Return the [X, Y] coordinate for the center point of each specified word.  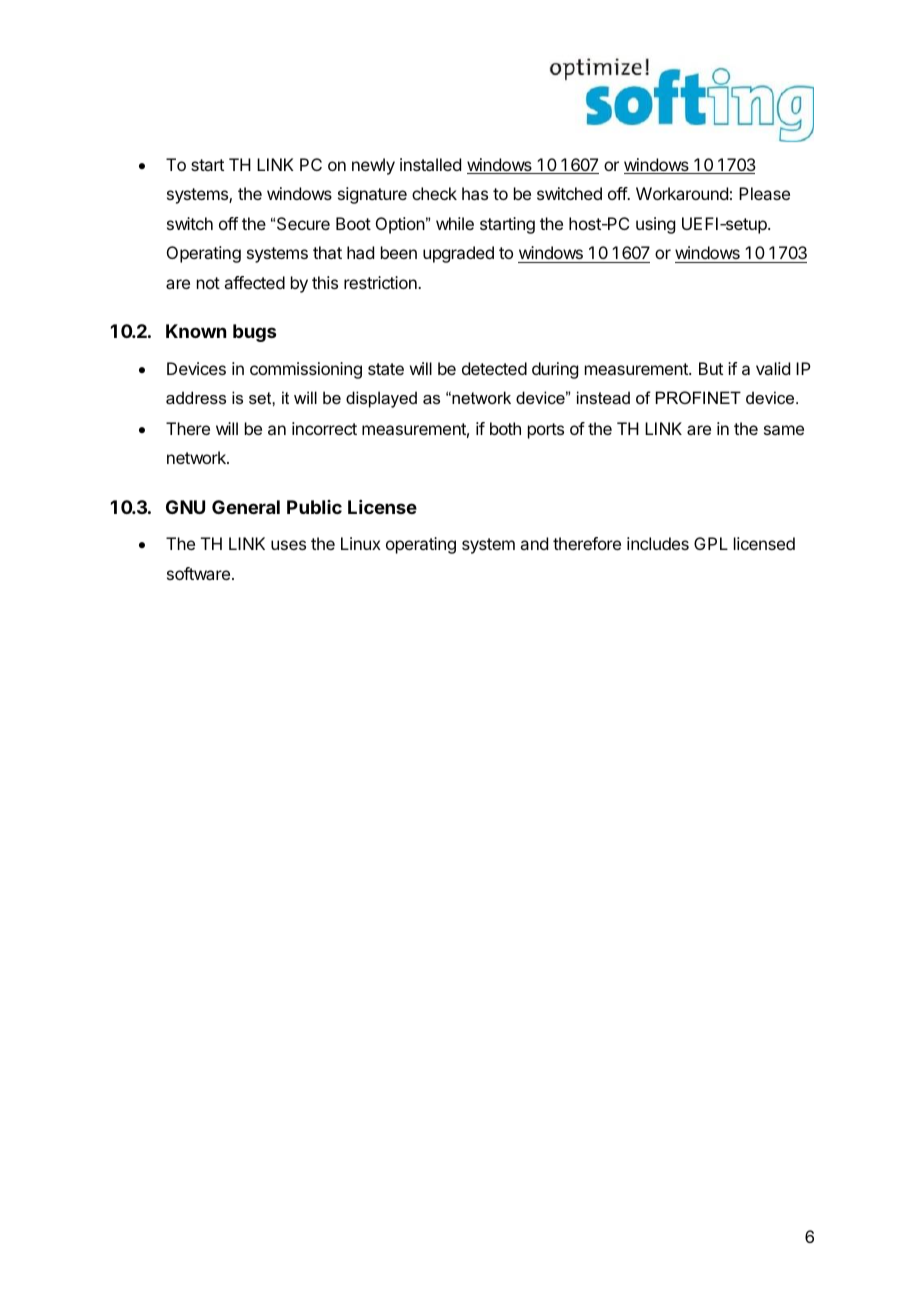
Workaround [682, 193]
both [505, 428]
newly [373, 166]
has [475, 193]
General [246, 507]
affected [254, 282]
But [711, 368]
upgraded [458, 254]
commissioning [306, 370]
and [534, 543]
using [655, 225]
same [784, 430]
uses [288, 545]
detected [494, 368]
